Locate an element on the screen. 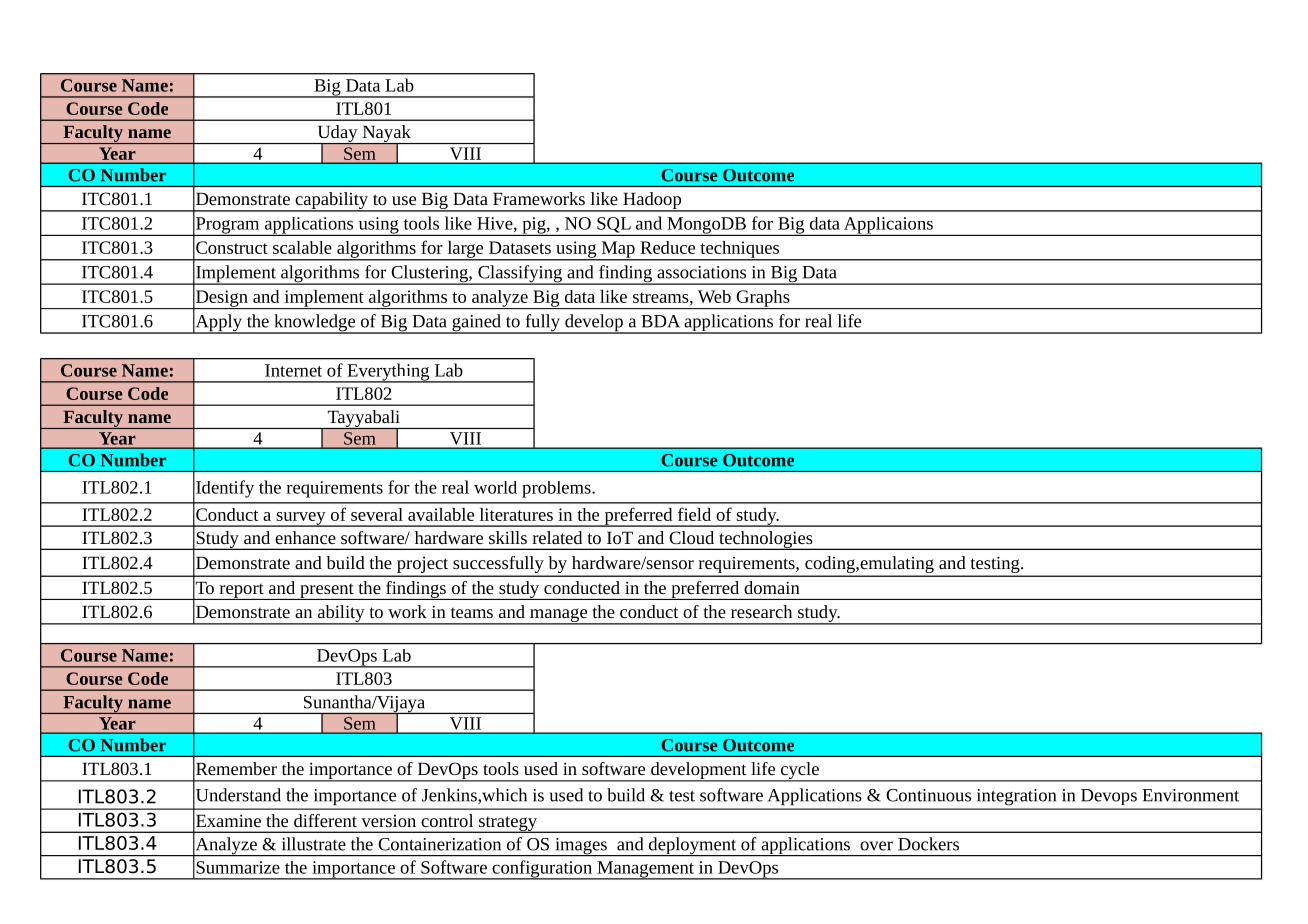 The height and width of the screenshot is (924, 1308). Cloud is located at coordinates (691, 537).
